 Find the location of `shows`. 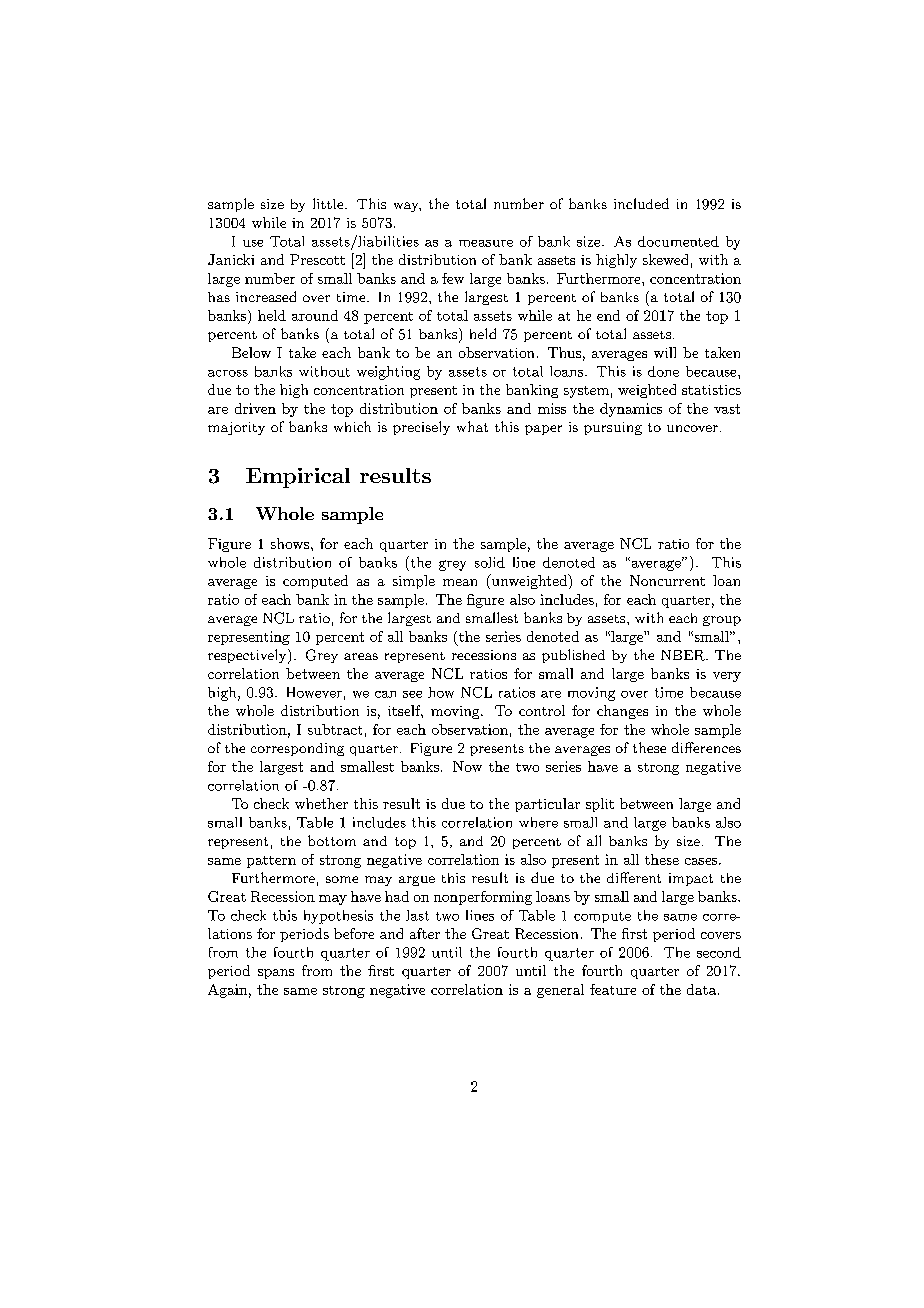

shows is located at coordinates (291, 543).
